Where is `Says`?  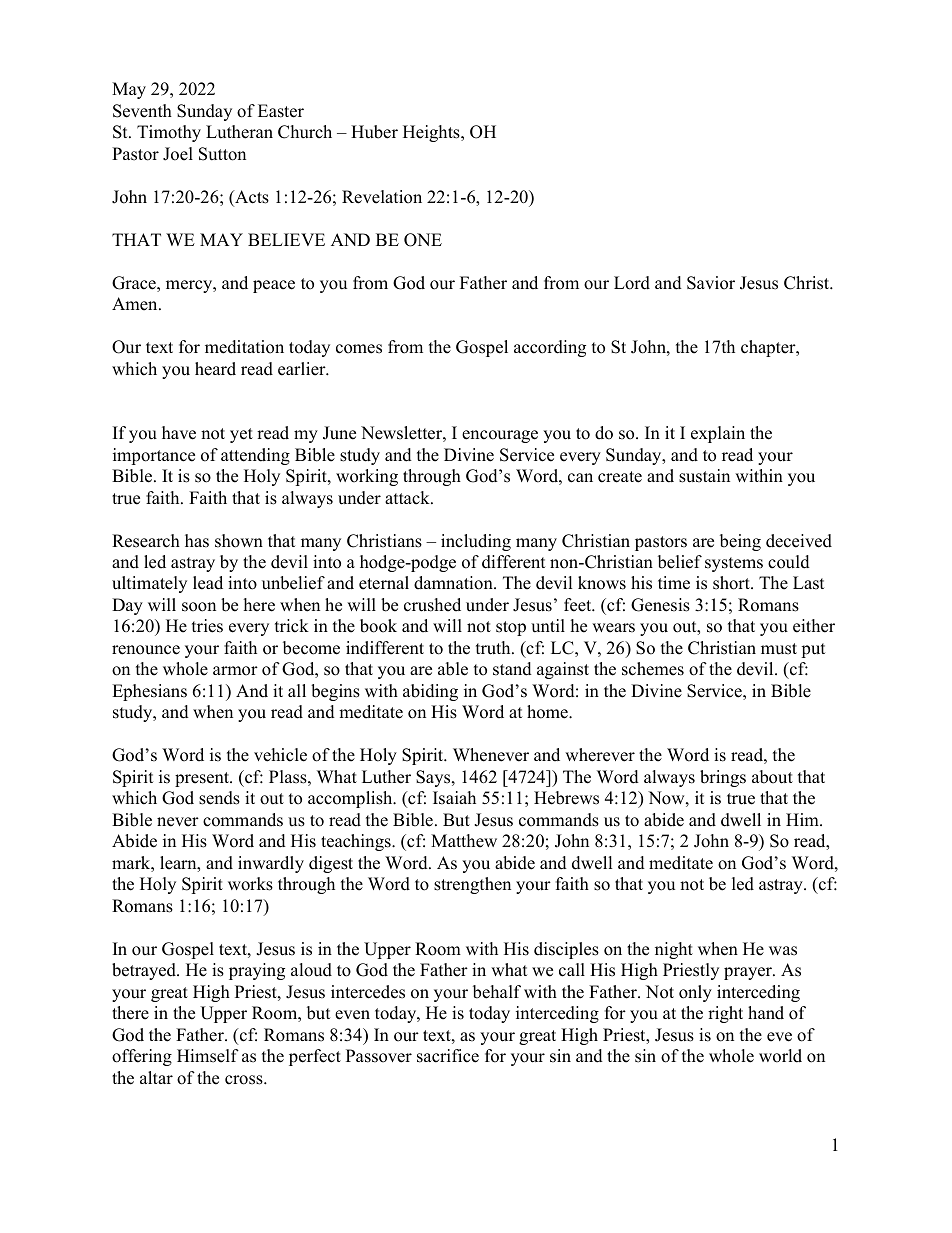 Says is located at coordinates (434, 778).
